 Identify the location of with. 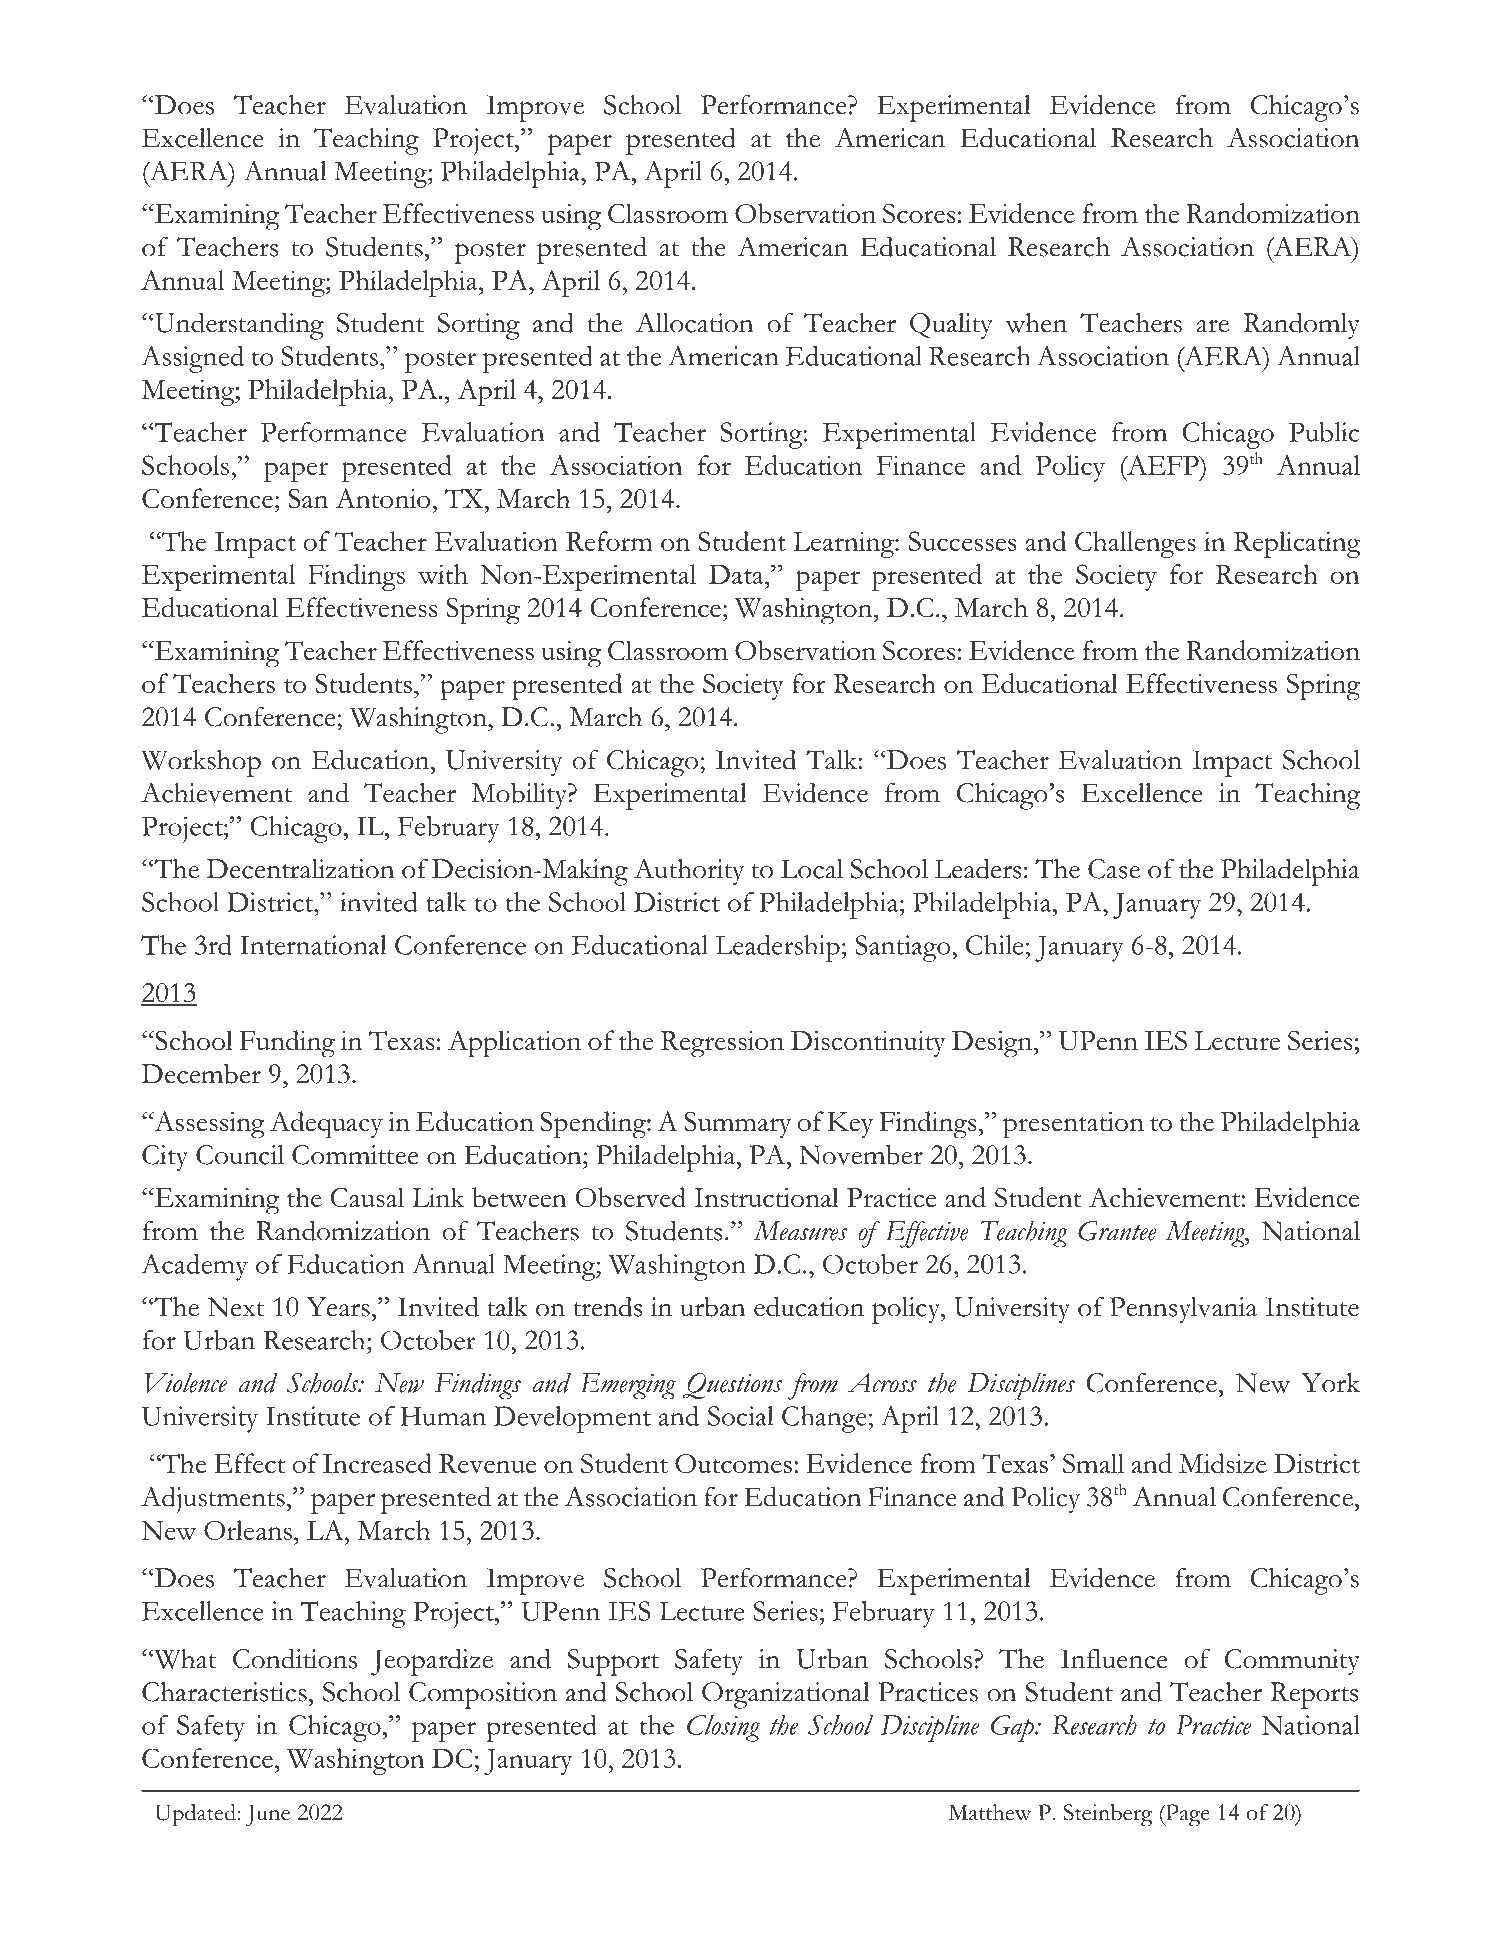
(443, 574).
